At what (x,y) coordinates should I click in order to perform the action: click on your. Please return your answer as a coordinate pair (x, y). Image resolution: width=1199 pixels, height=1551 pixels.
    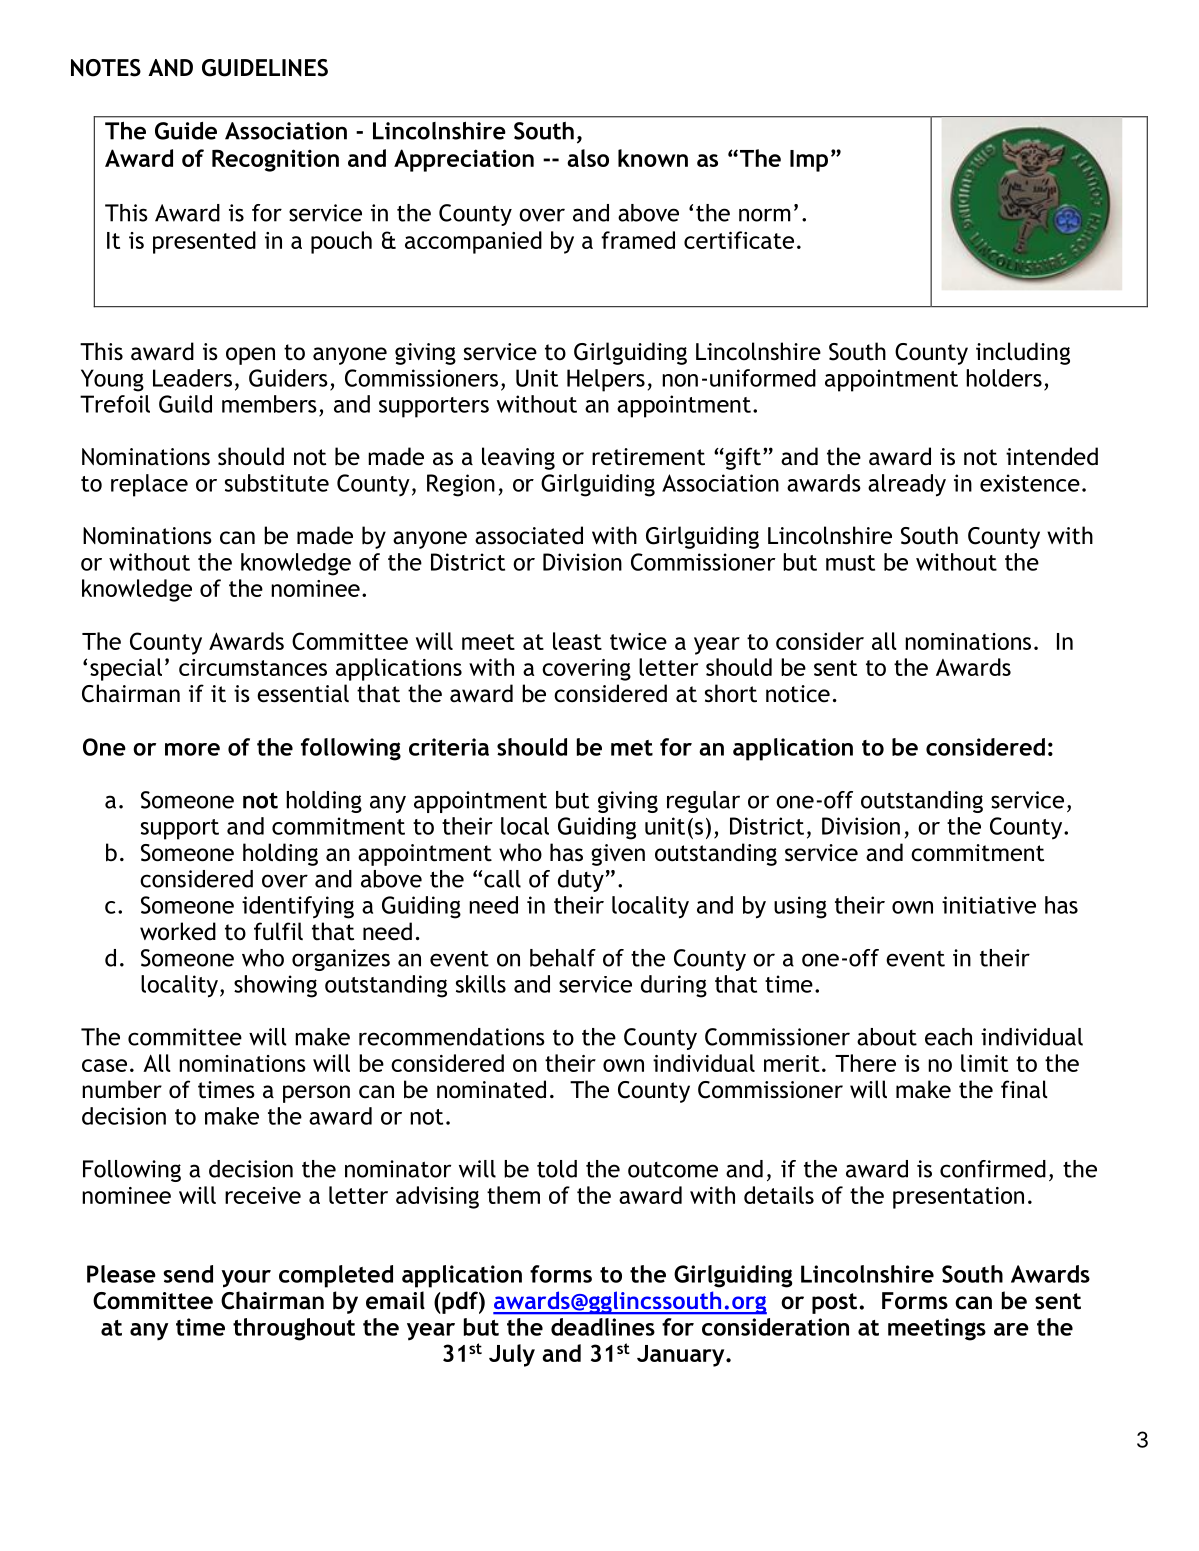
    Looking at the image, I should click on (246, 1279).
